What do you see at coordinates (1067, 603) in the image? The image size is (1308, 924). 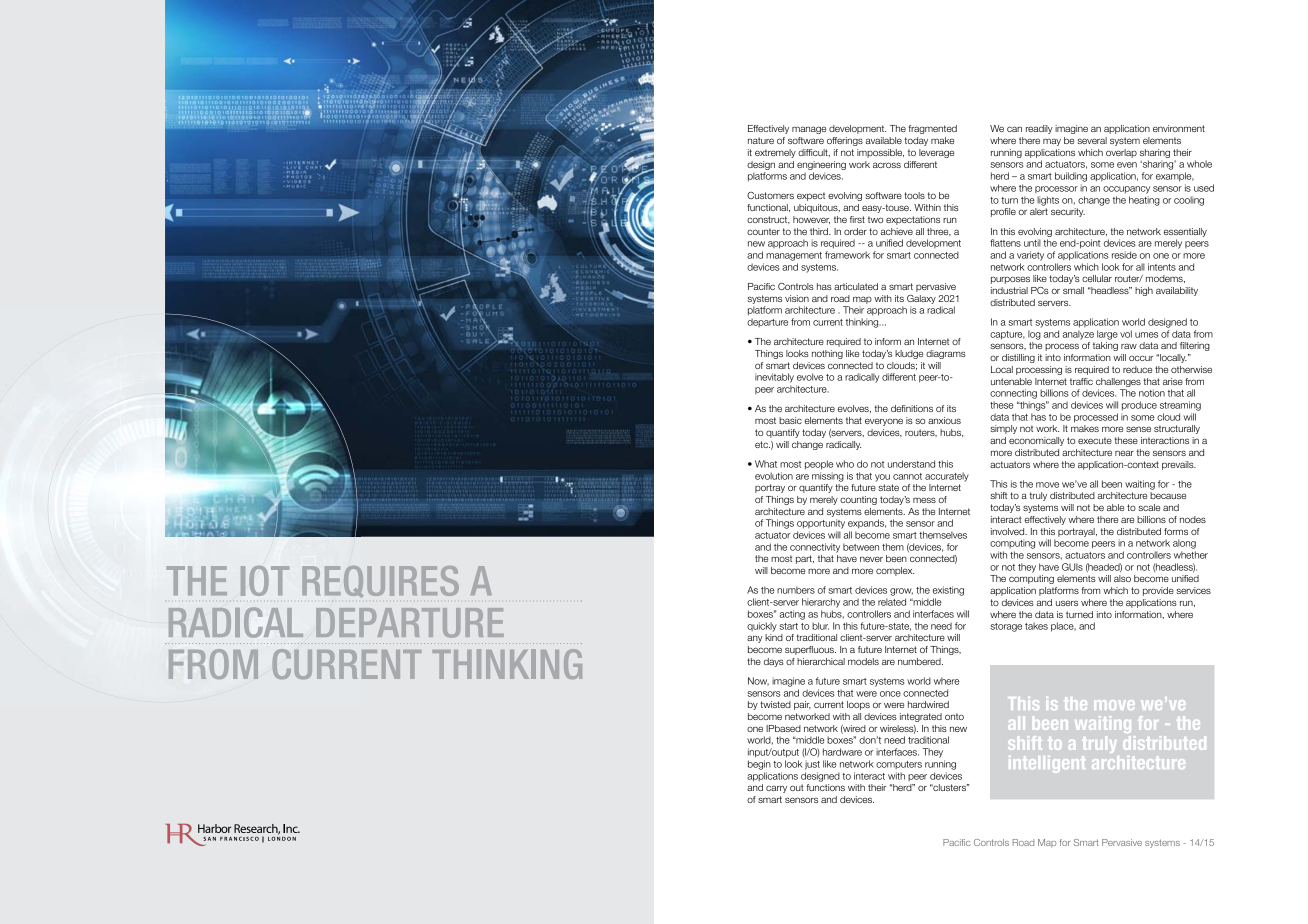 I see `users` at bounding box center [1067, 603].
